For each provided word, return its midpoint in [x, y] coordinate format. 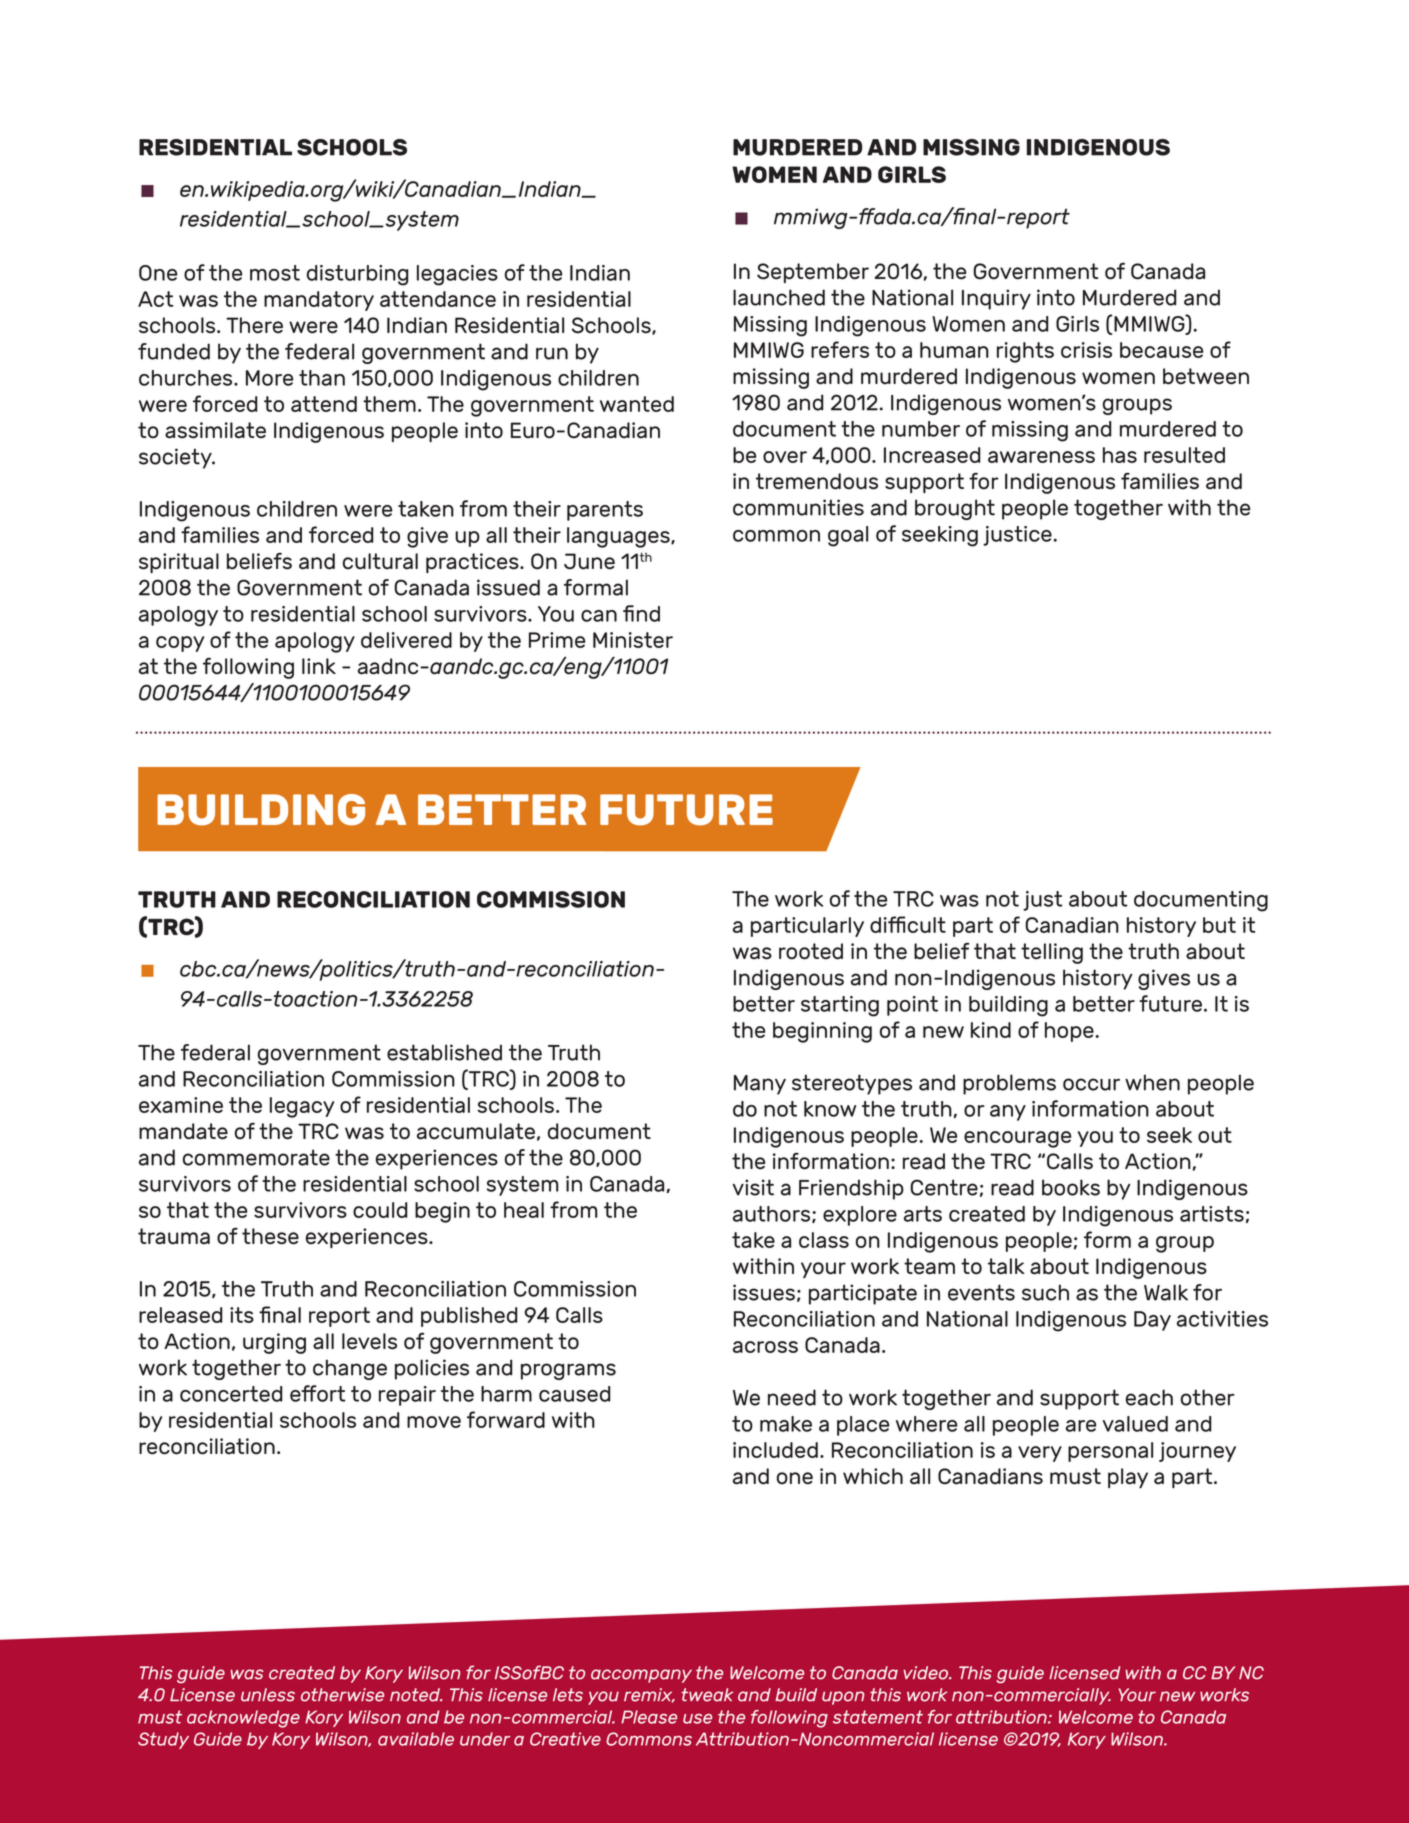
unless [268, 1695]
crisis [1086, 350]
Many [760, 1085]
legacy [302, 1107]
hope [1069, 1032]
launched [779, 297]
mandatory [319, 301]
